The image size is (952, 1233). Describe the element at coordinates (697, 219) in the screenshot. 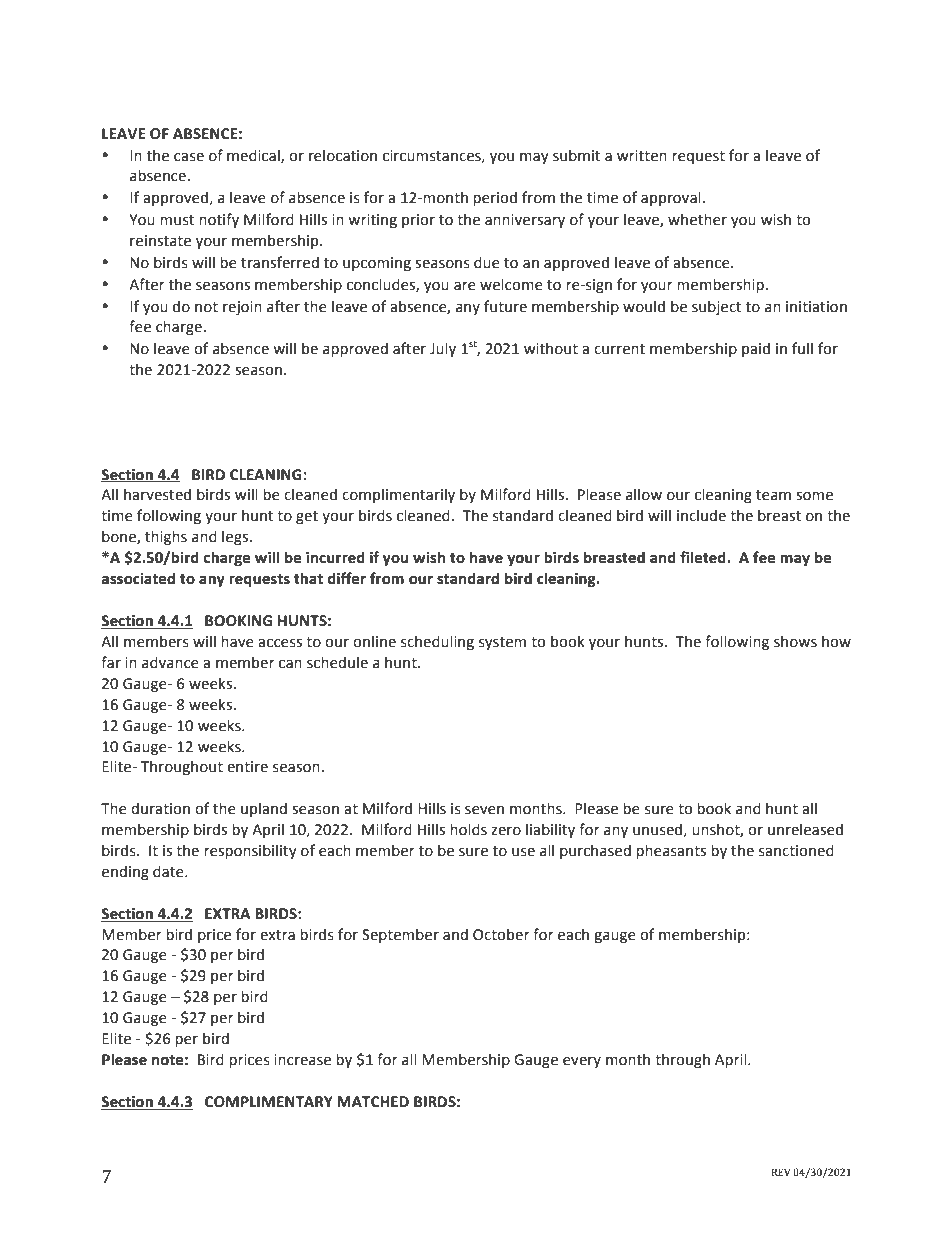

I see `whether` at that location.
